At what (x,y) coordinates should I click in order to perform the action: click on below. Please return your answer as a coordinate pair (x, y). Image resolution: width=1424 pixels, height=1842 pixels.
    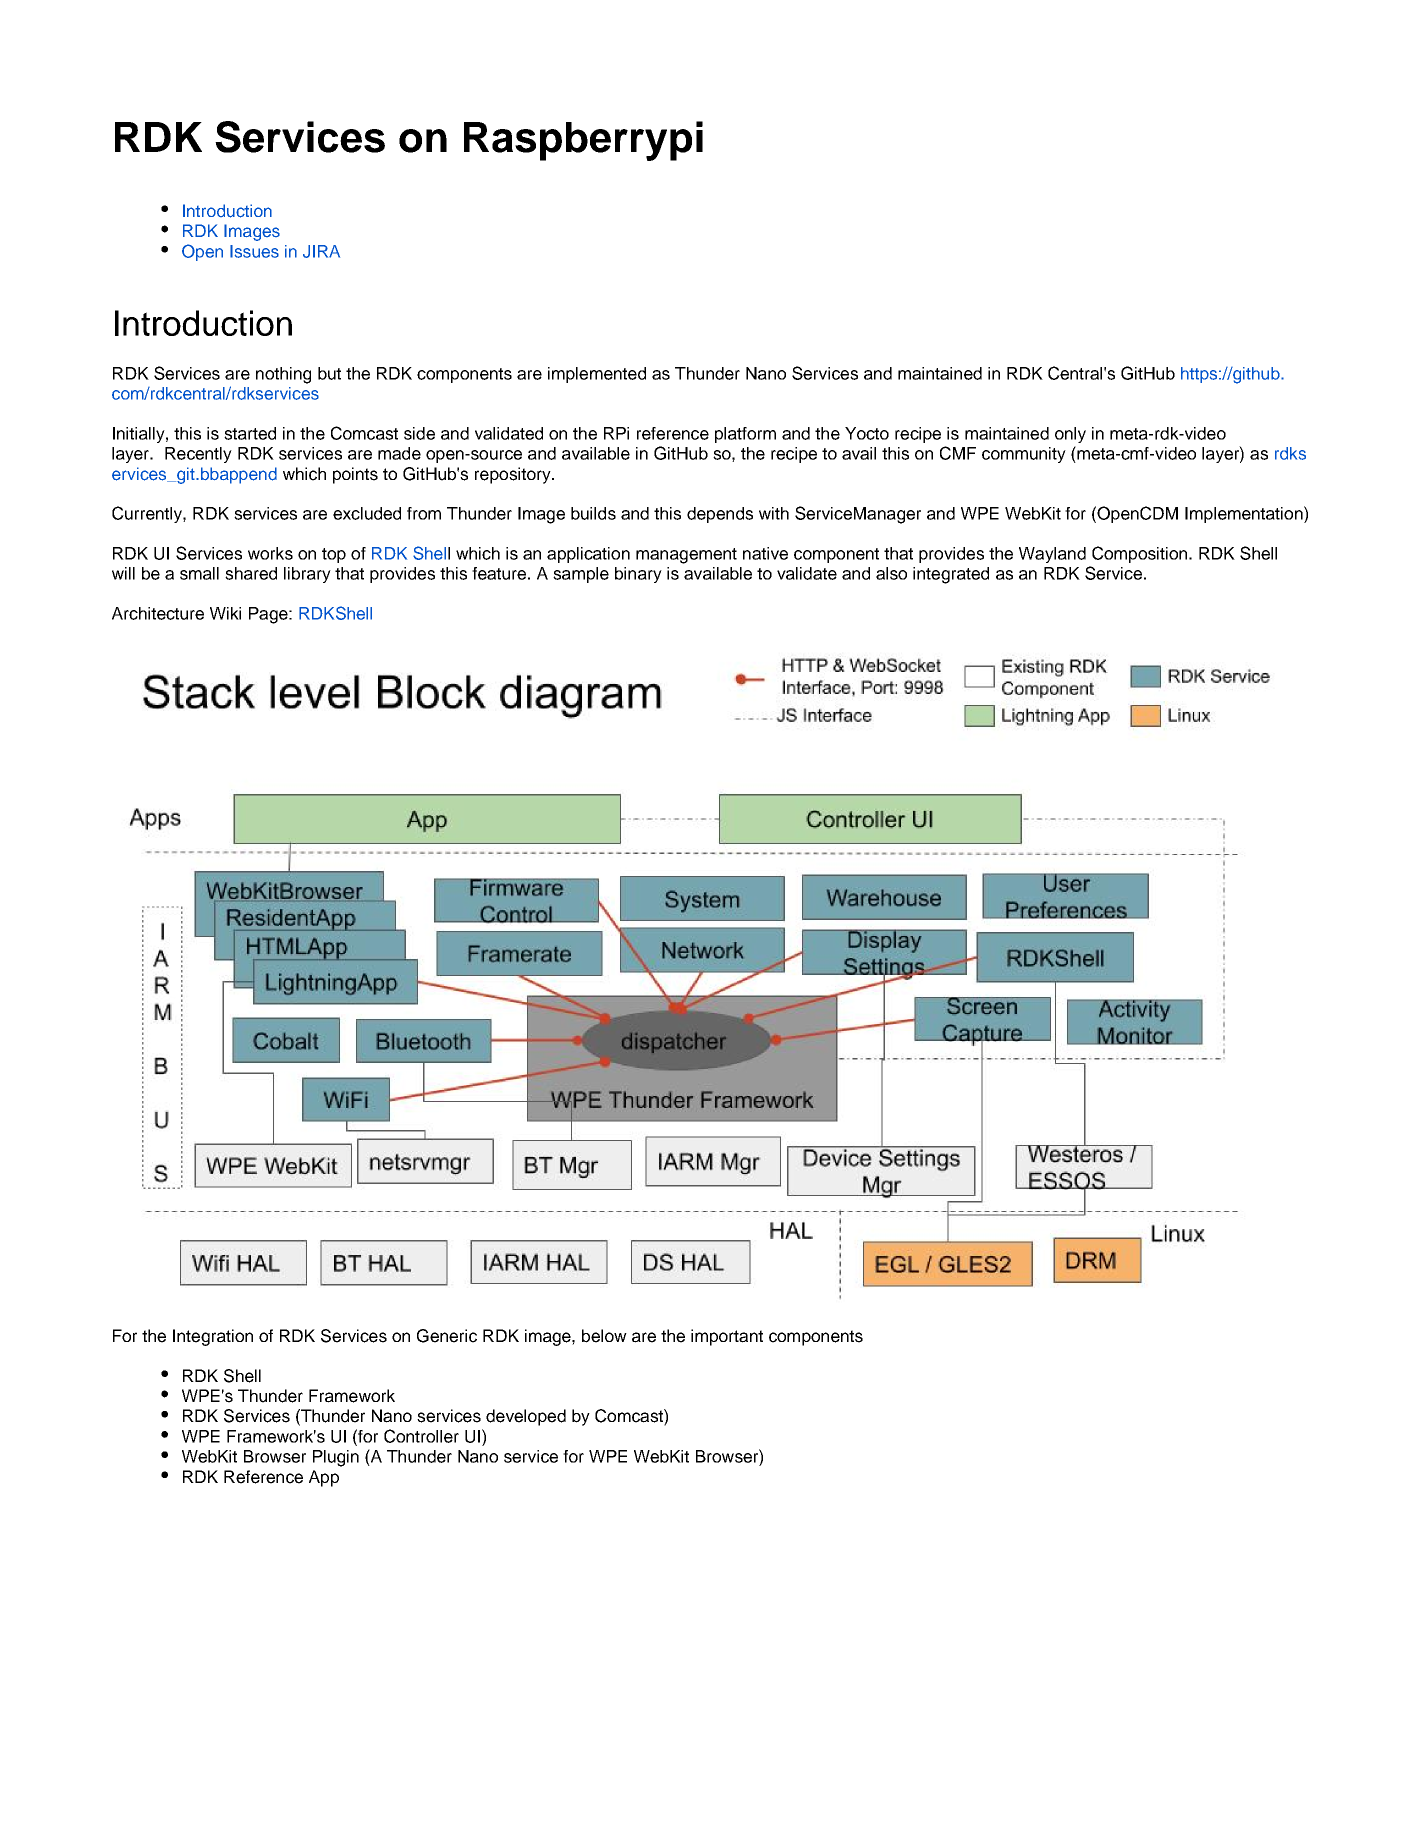
    Looking at the image, I should click on (604, 1336).
